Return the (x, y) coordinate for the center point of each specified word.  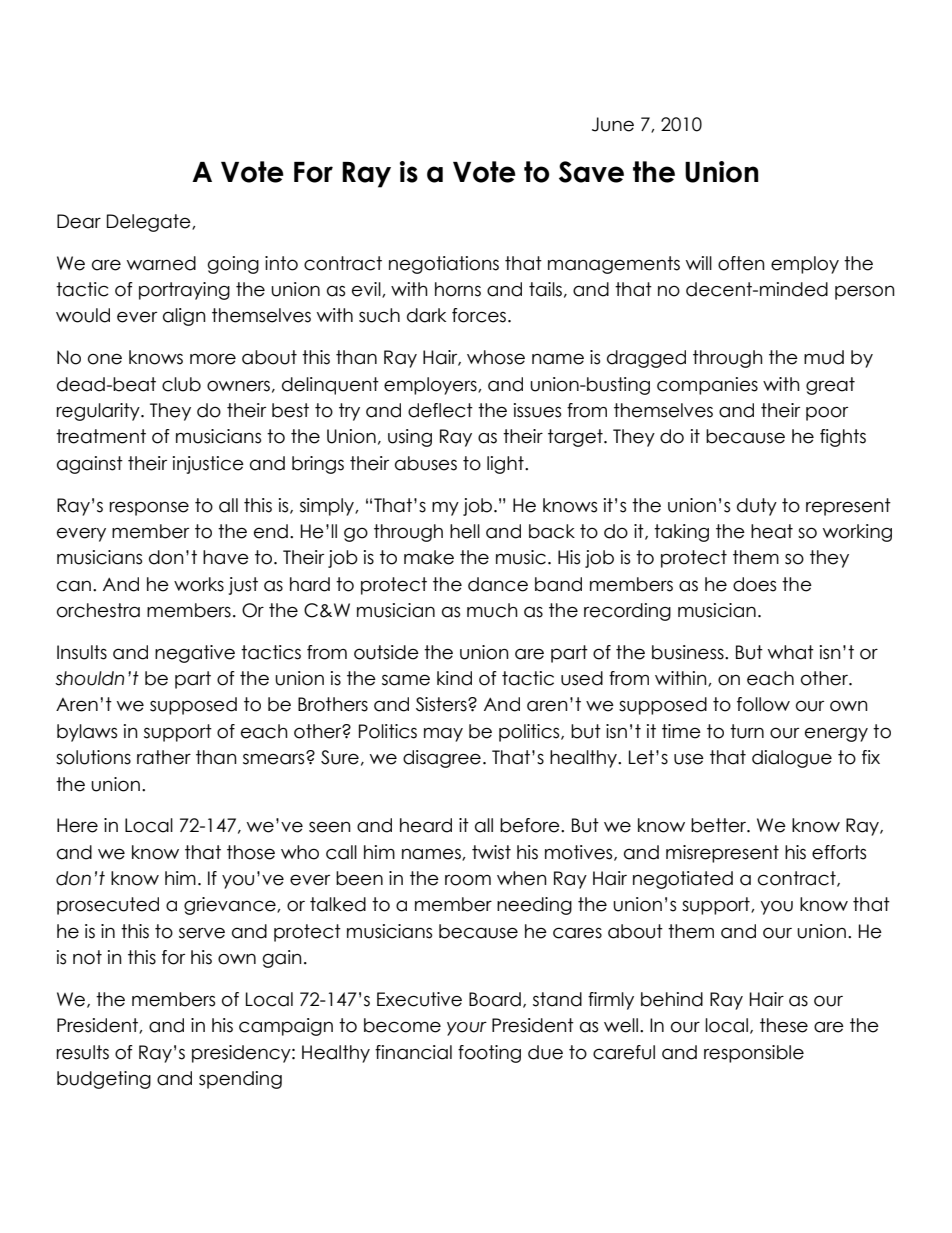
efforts (839, 852)
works (199, 584)
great (830, 386)
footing (489, 1054)
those (251, 852)
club (181, 384)
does (754, 584)
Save (591, 172)
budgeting (104, 1080)
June (613, 124)
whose (496, 357)
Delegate (150, 223)
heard (426, 825)
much (492, 610)
